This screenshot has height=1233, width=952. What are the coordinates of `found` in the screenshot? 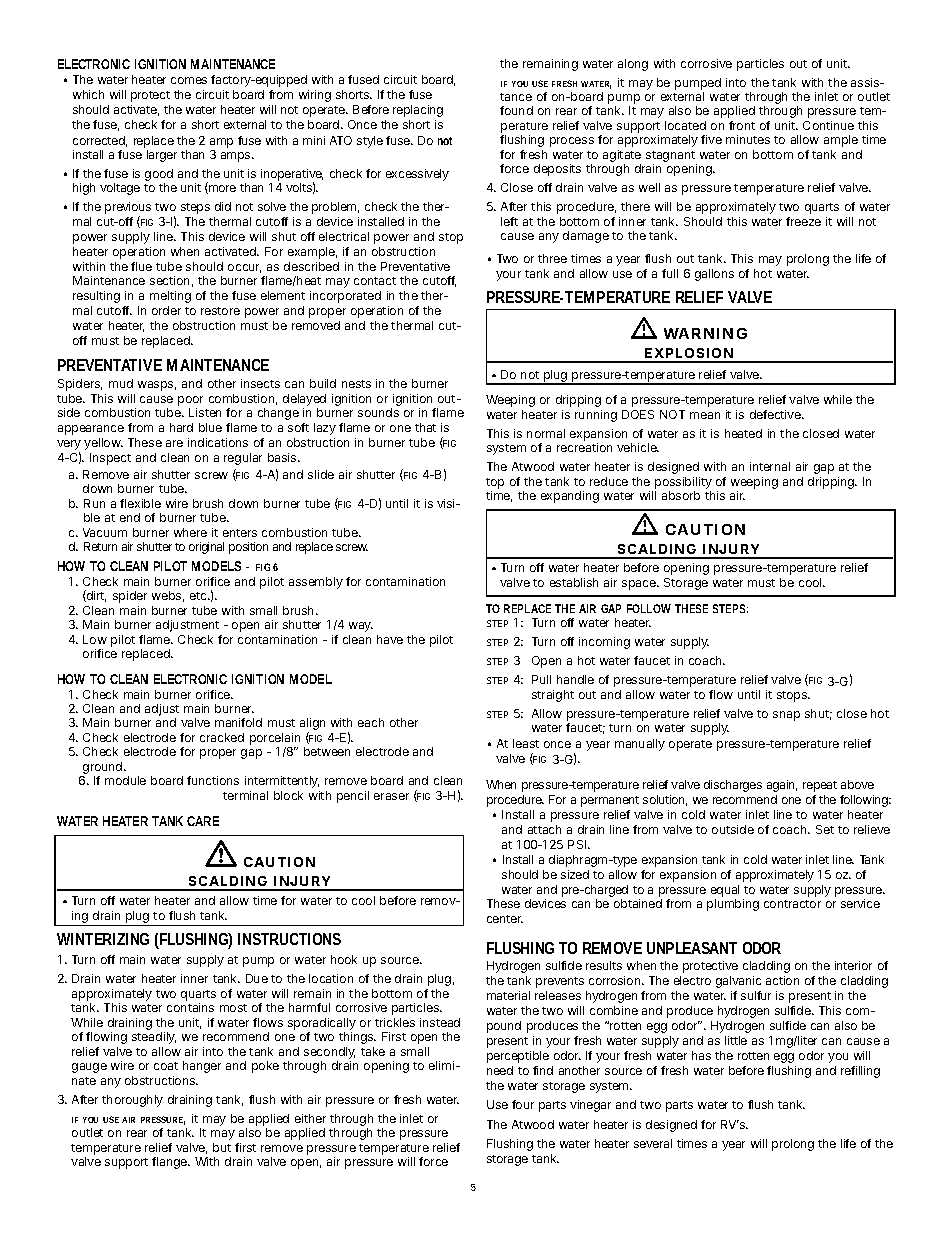 It's located at (516, 110).
